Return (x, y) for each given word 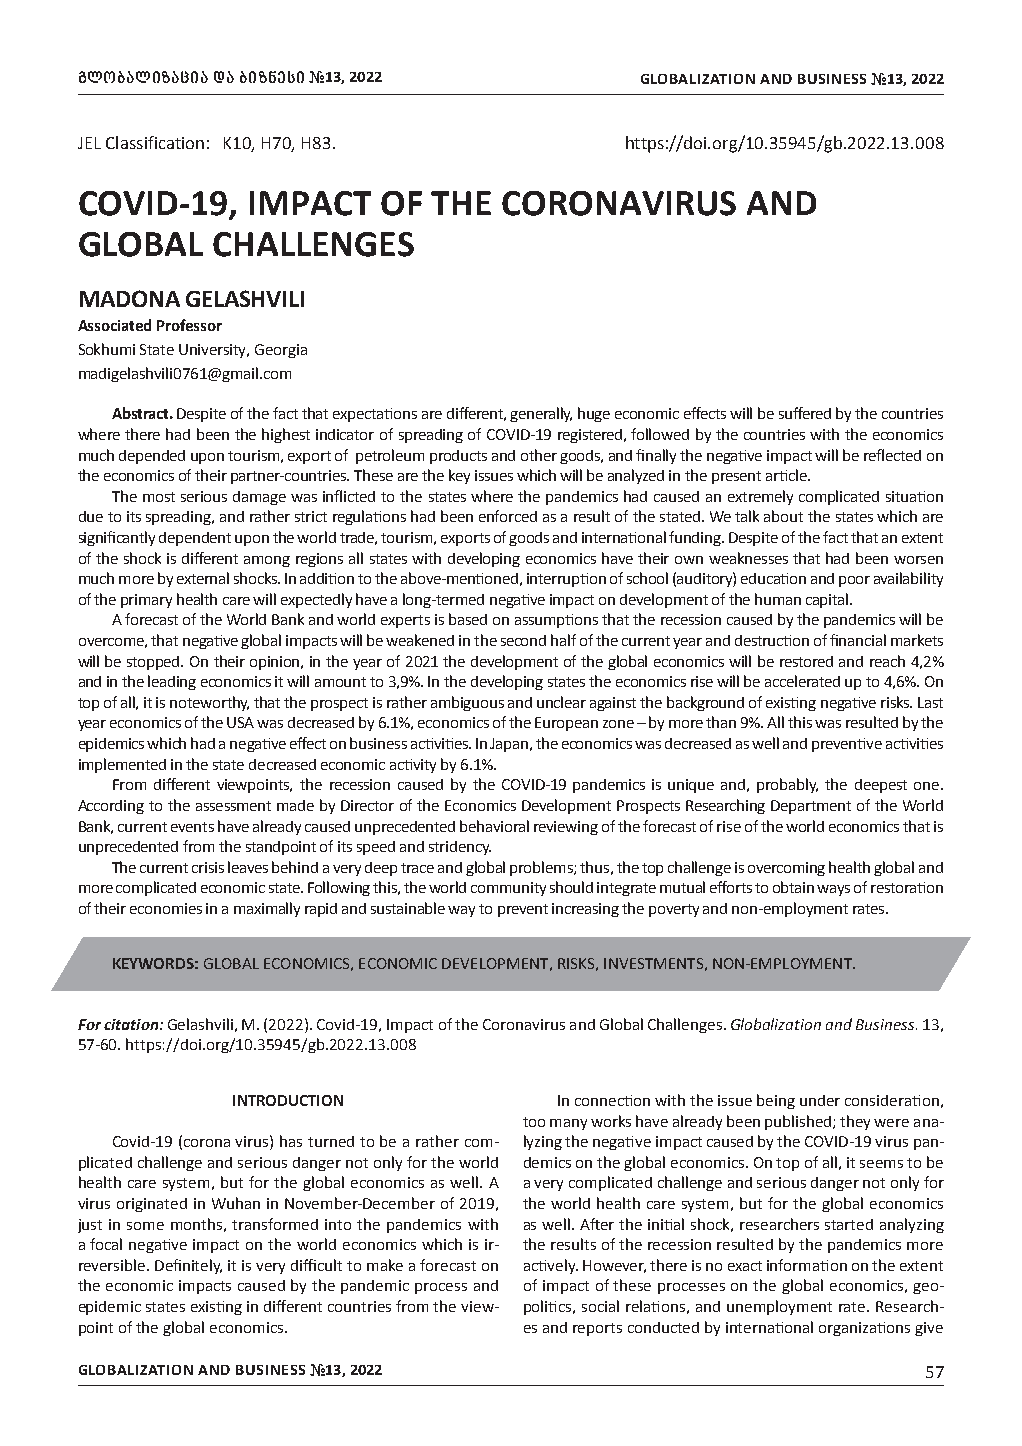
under (820, 1100)
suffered (805, 413)
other (539, 455)
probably (787, 785)
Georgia (281, 351)
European (566, 724)
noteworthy (209, 703)
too (534, 1122)
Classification (155, 142)
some (145, 1226)
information (807, 1265)
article (787, 475)
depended (152, 457)
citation (132, 1024)
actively (551, 1266)
